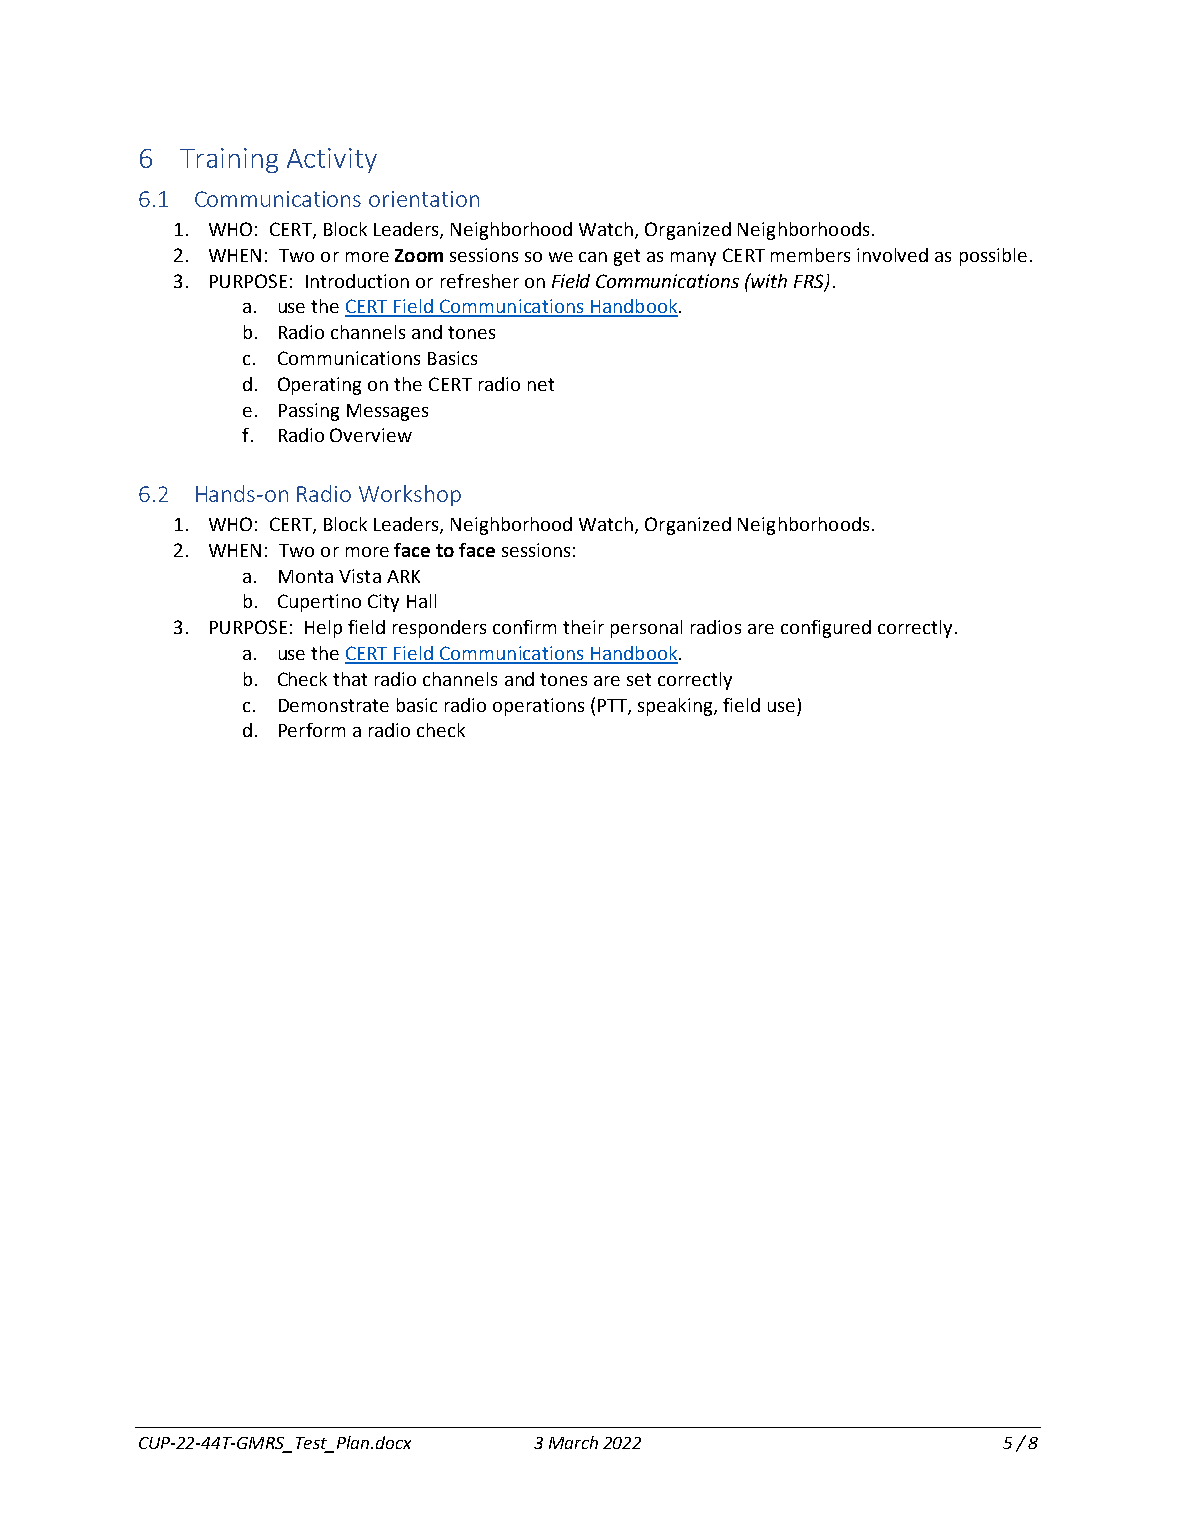 This screenshot has height=1523, width=1177. Describe the element at coordinates (538, 707) in the screenshot. I see `operations` at that location.
